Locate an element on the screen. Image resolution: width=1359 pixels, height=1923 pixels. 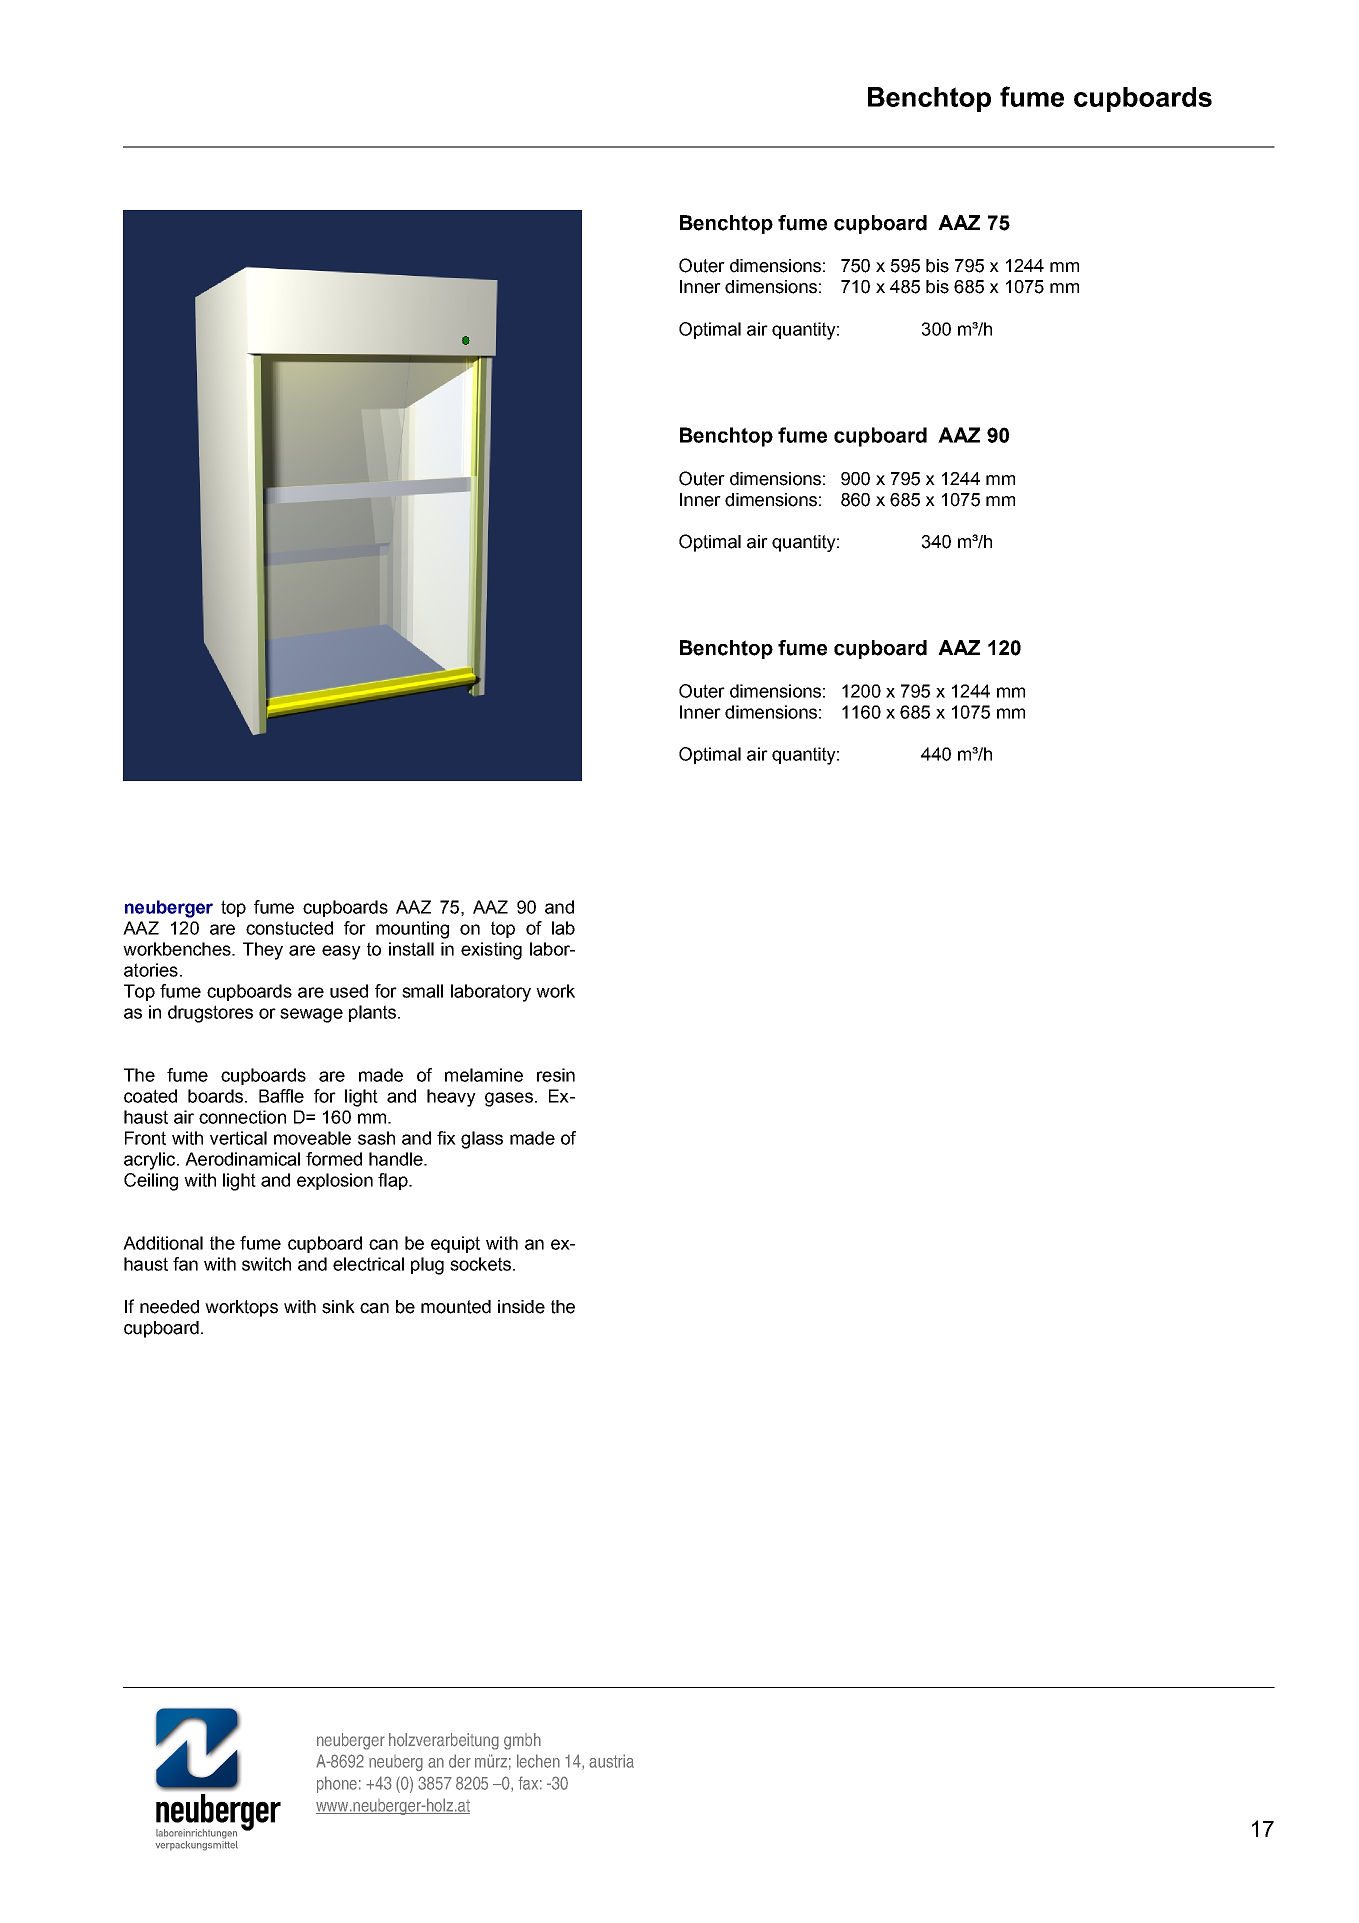
gmbh is located at coordinates (522, 1741).
